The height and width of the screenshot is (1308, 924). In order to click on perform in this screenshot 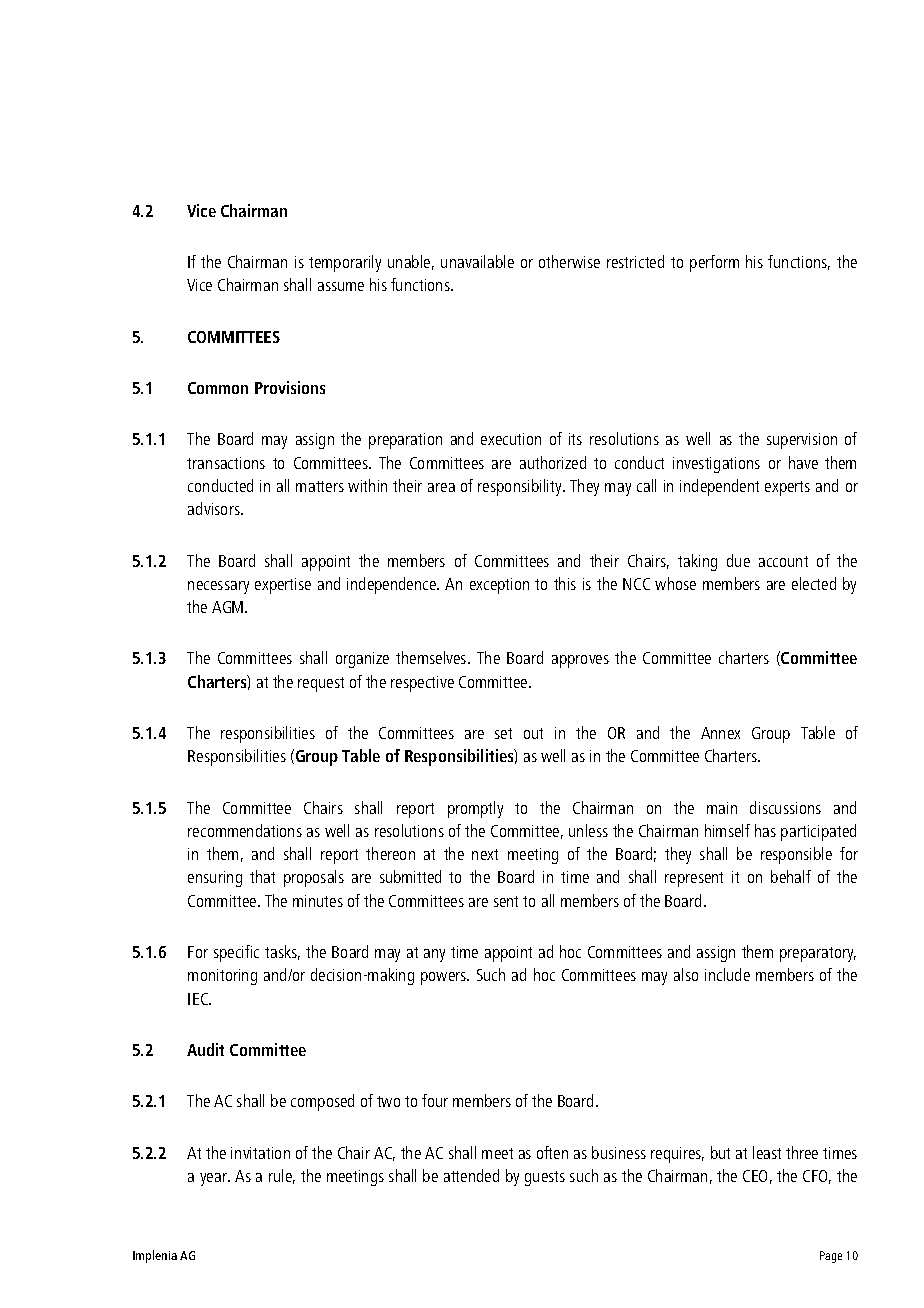, I will do `click(714, 263)`.
